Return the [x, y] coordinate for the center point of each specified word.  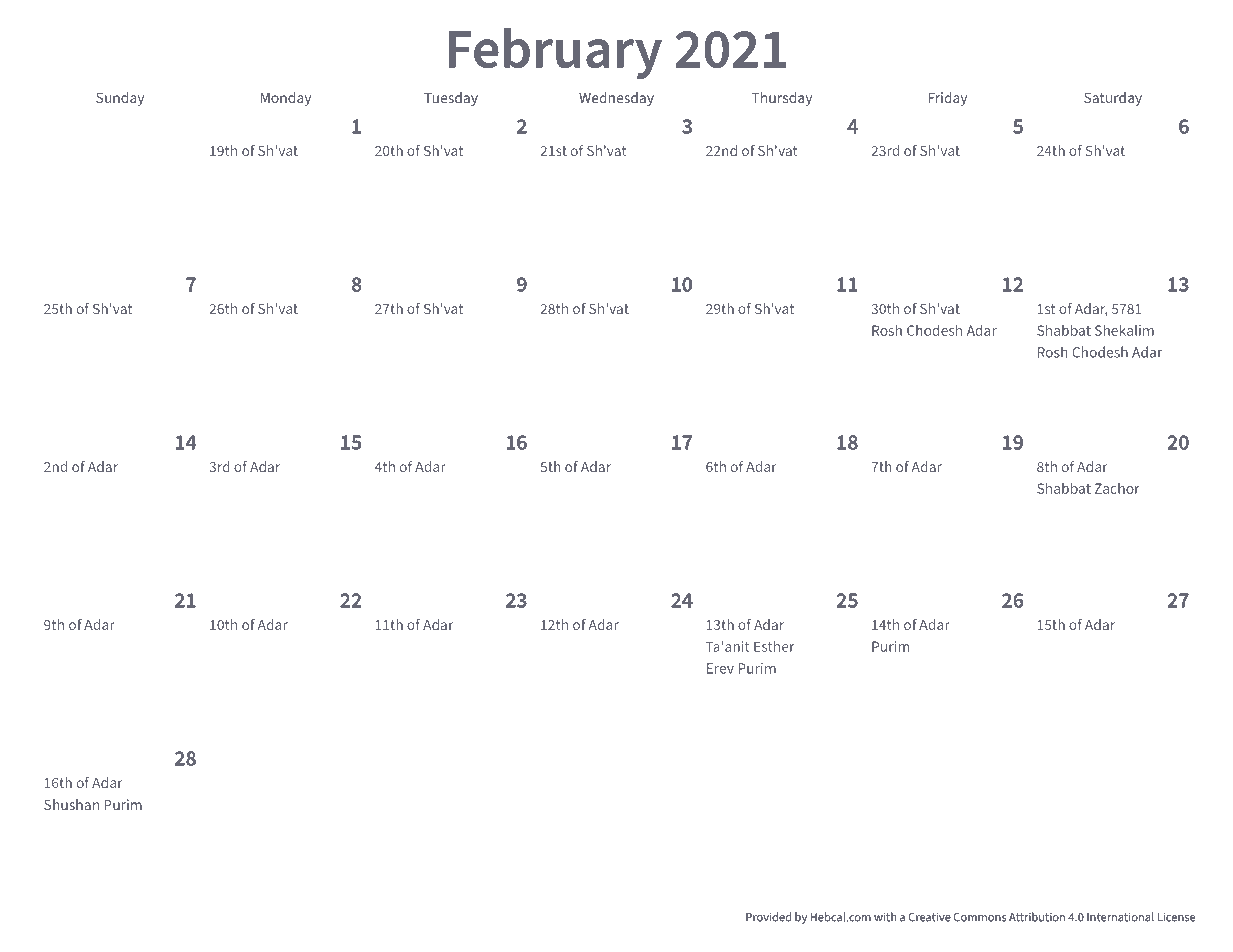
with [885, 917]
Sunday [120, 99]
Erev [720, 668]
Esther [774, 646]
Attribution [1037, 917]
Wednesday [616, 99]
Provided [768, 917]
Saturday [1113, 99]
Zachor [1117, 488]
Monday [286, 99]
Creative [930, 917]
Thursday [782, 99]
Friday [947, 99]
